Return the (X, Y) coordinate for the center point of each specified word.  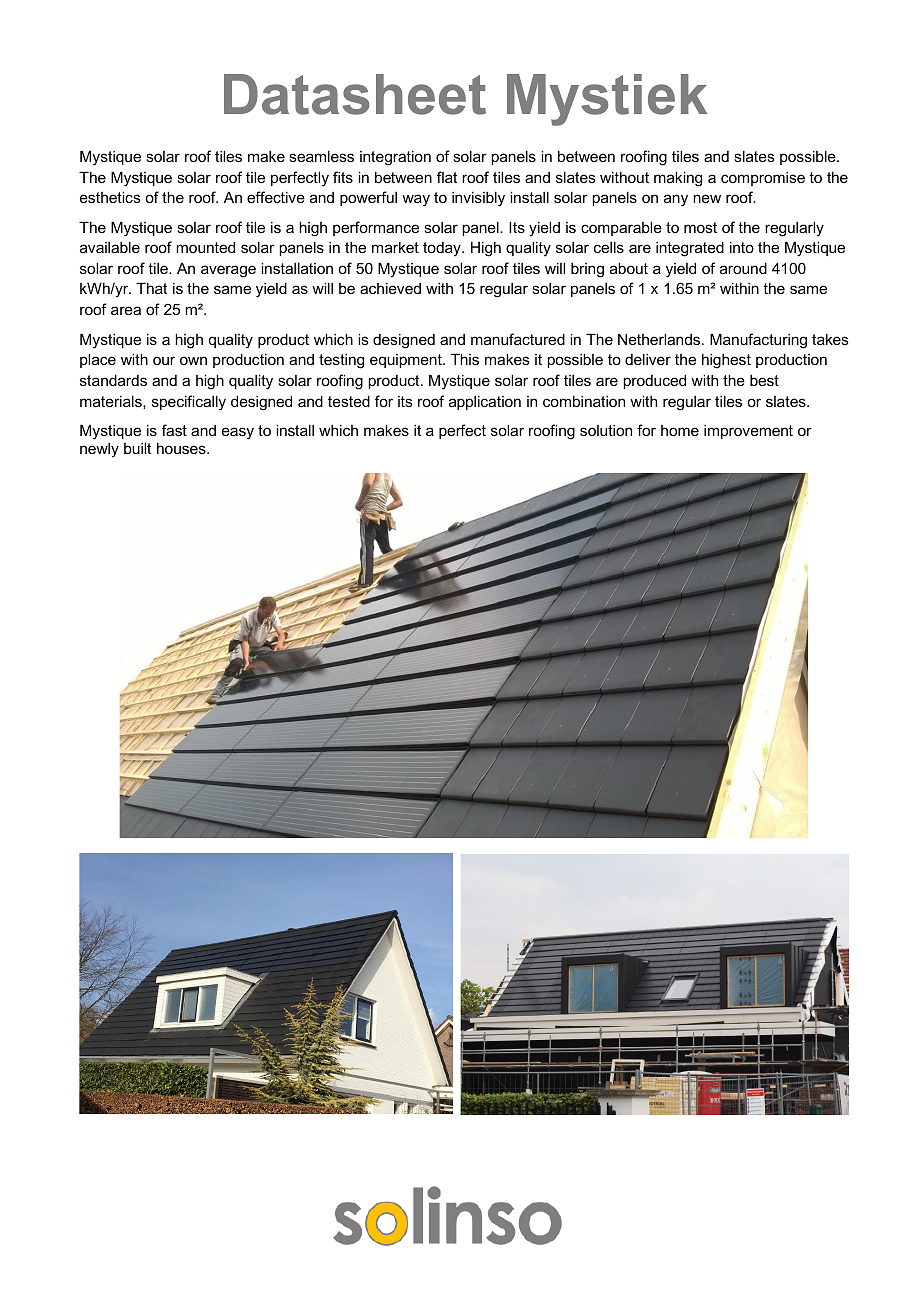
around (743, 268)
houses (182, 448)
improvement (748, 432)
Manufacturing (758, 341)
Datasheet (355, 94)
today (443, 249)
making (678, 179)
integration (395, 158)
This (465, 359)
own (193, 360)
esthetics (110, 197)
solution (606, 430)
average (228, 271)
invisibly (478, 199)
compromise (763, 179)
